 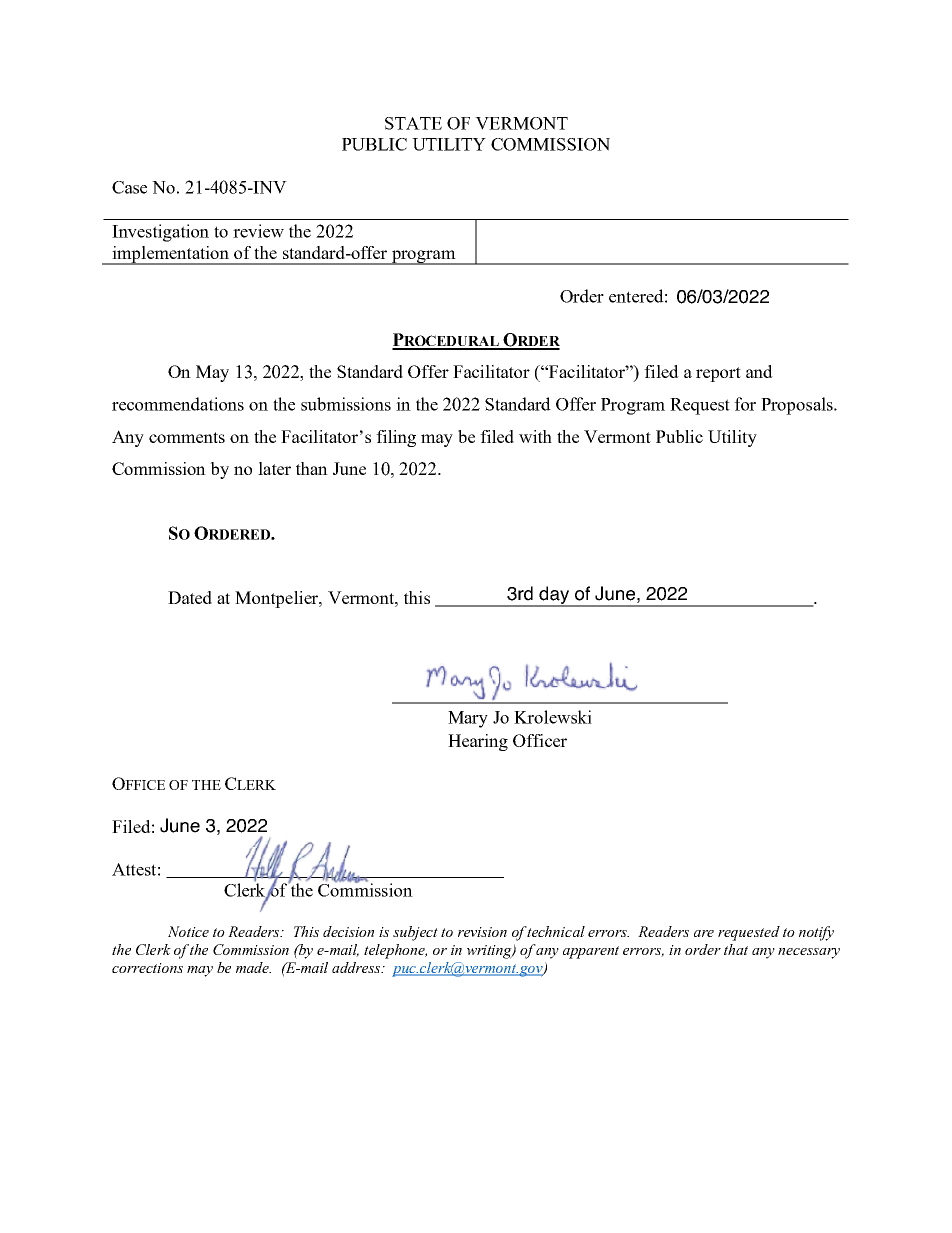 What do you see at coordinates (188, 931) in the document?
I see `Notice` at bounding box center [188, 931].
